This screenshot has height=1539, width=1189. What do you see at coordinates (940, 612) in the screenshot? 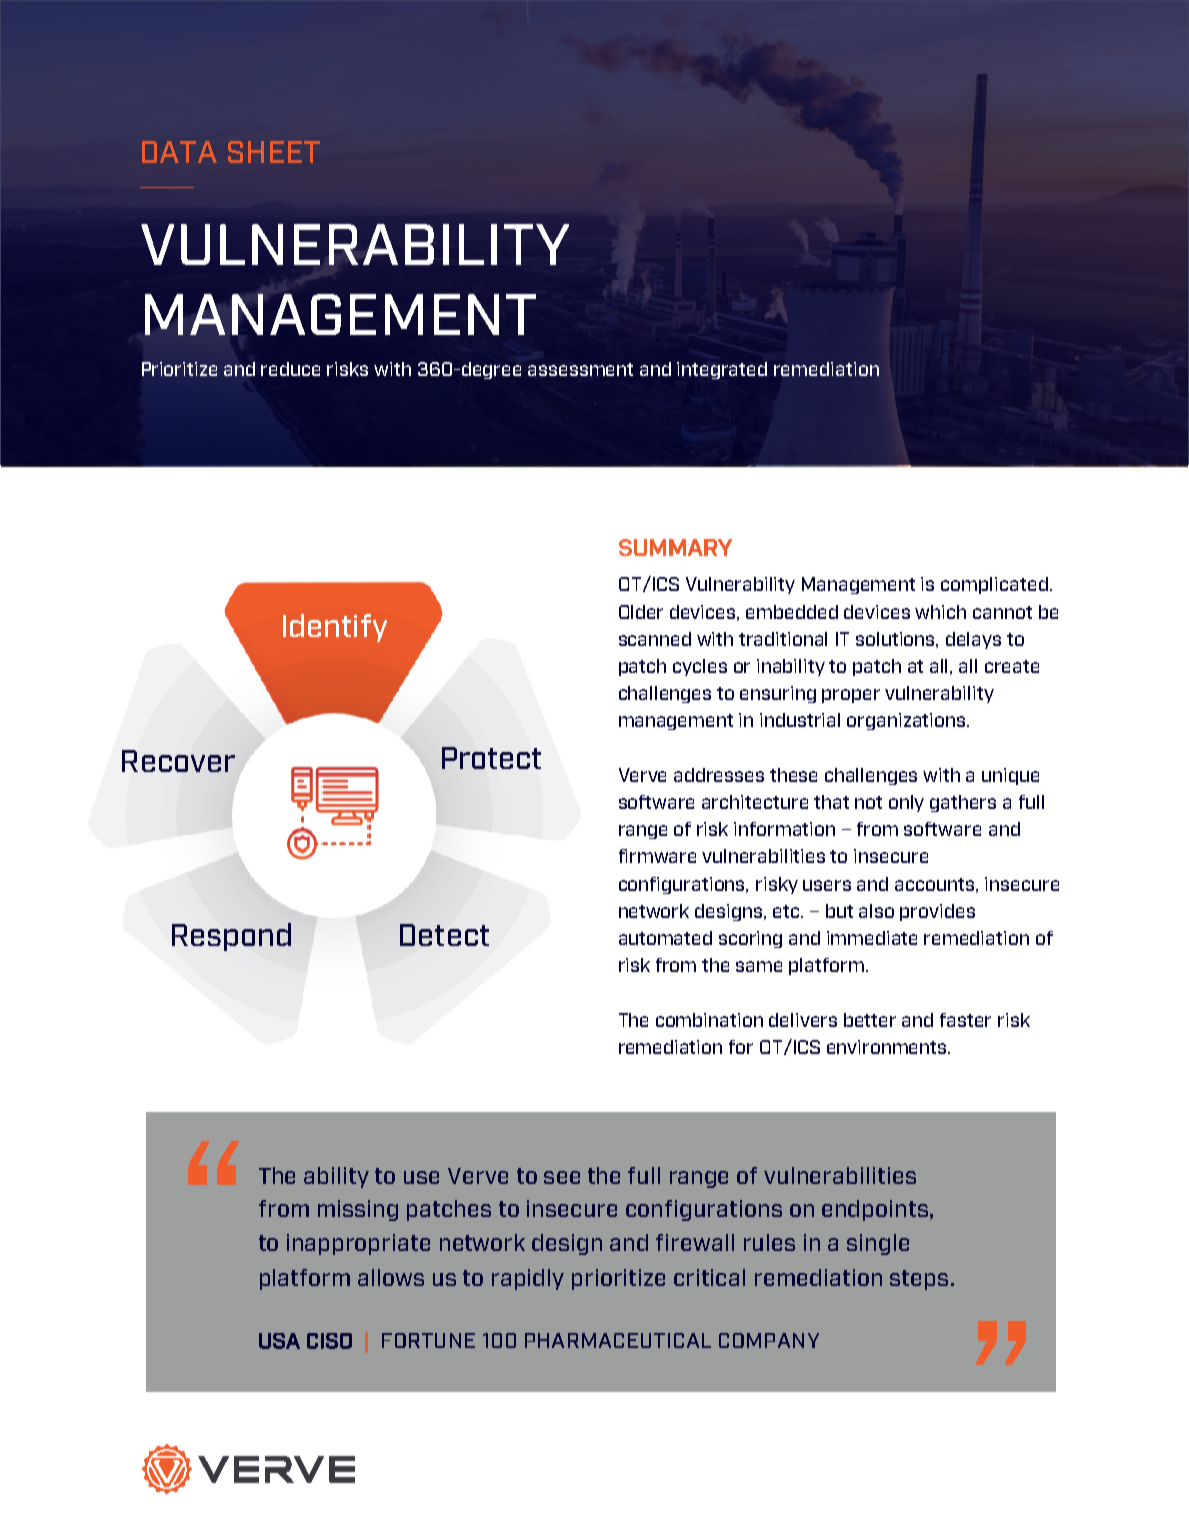
I see `which` at bounding box center [940, 612].
